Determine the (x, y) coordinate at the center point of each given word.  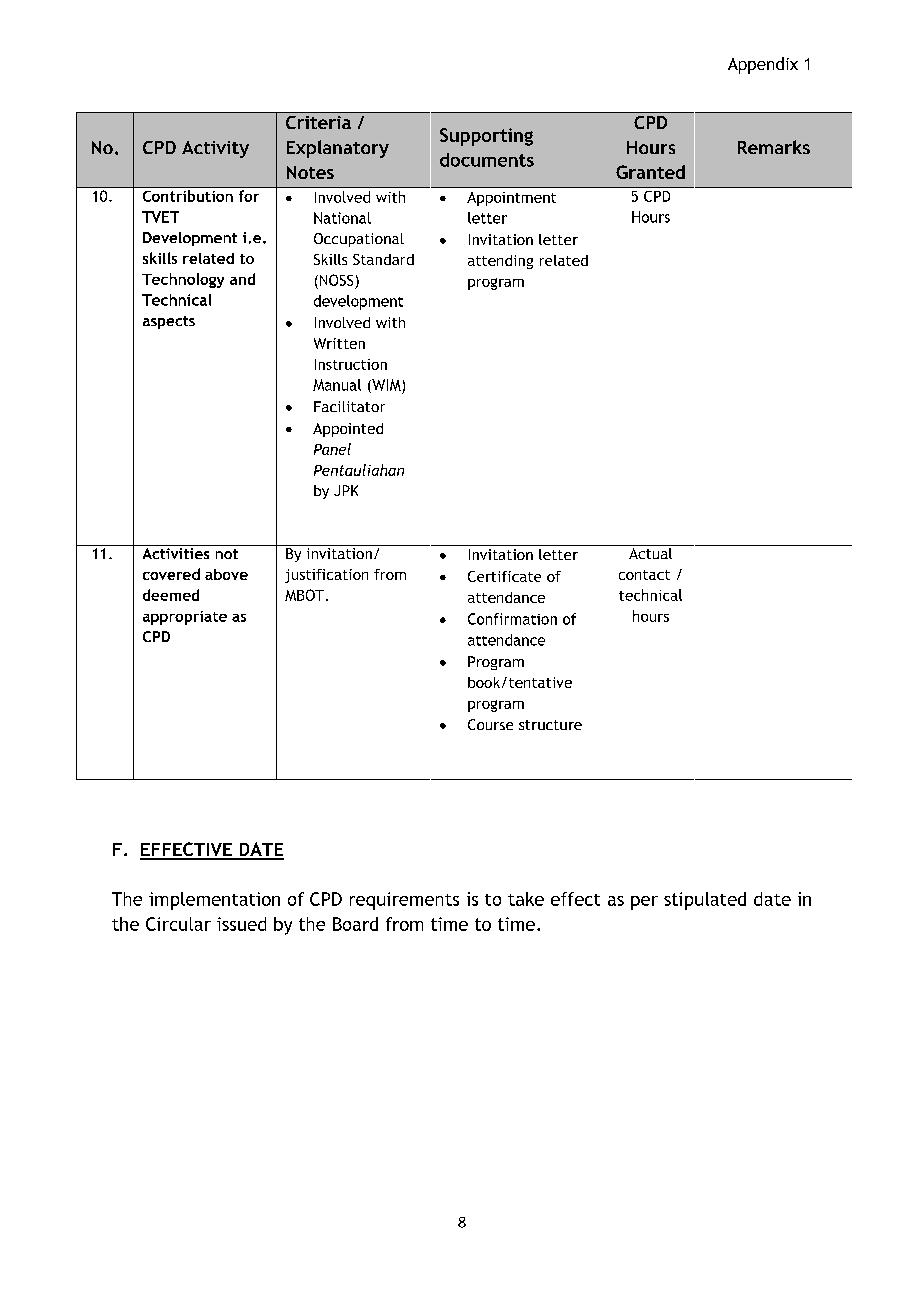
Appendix (763, 65)
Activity (215, 149)
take (526, 899)
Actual (650, 552)
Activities (176, 553)
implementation (214, 901)
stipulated (705, 901)
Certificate (504, 576)
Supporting (486, 137)
